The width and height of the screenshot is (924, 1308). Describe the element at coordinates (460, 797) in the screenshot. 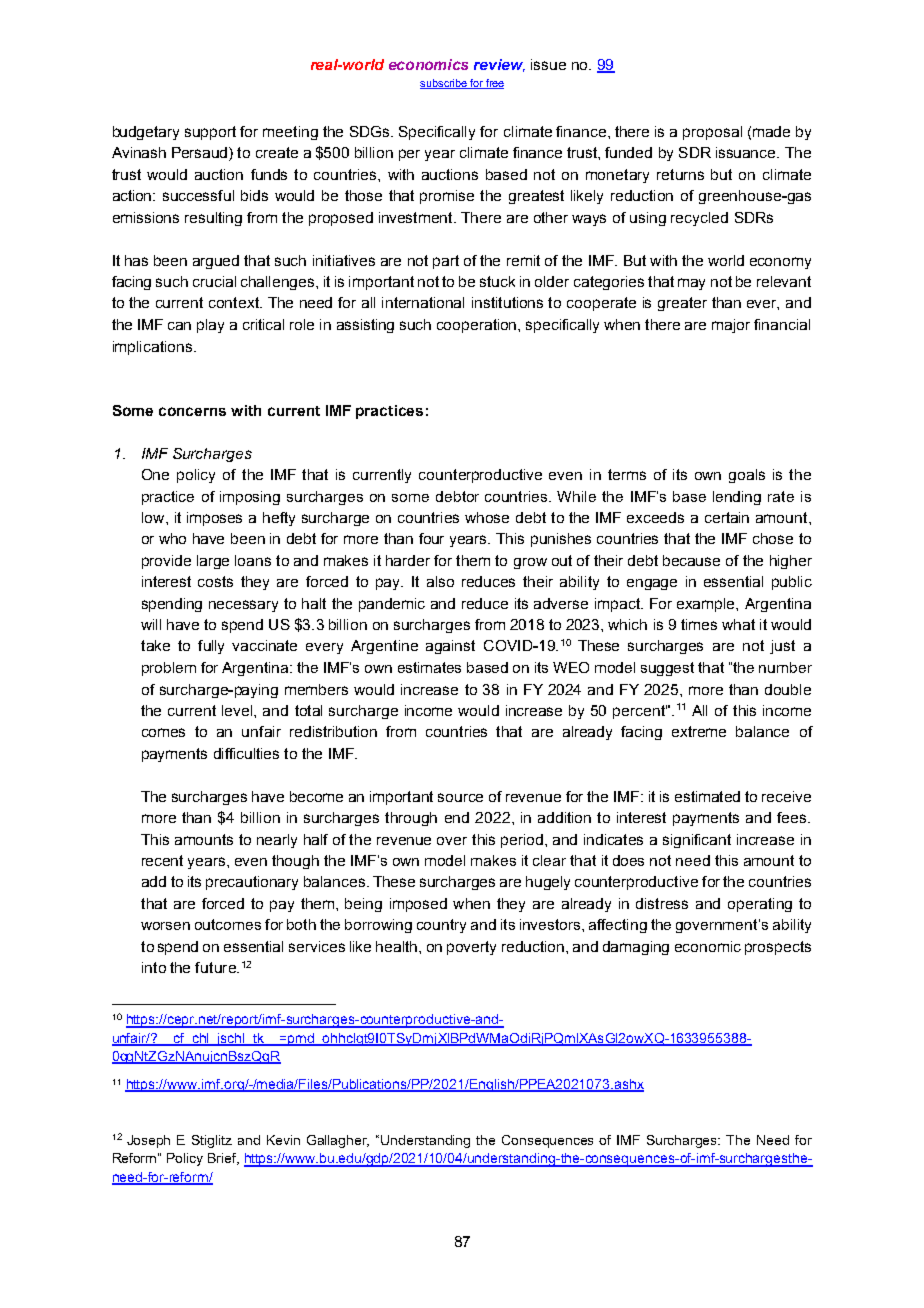

I see `source` at that location.
